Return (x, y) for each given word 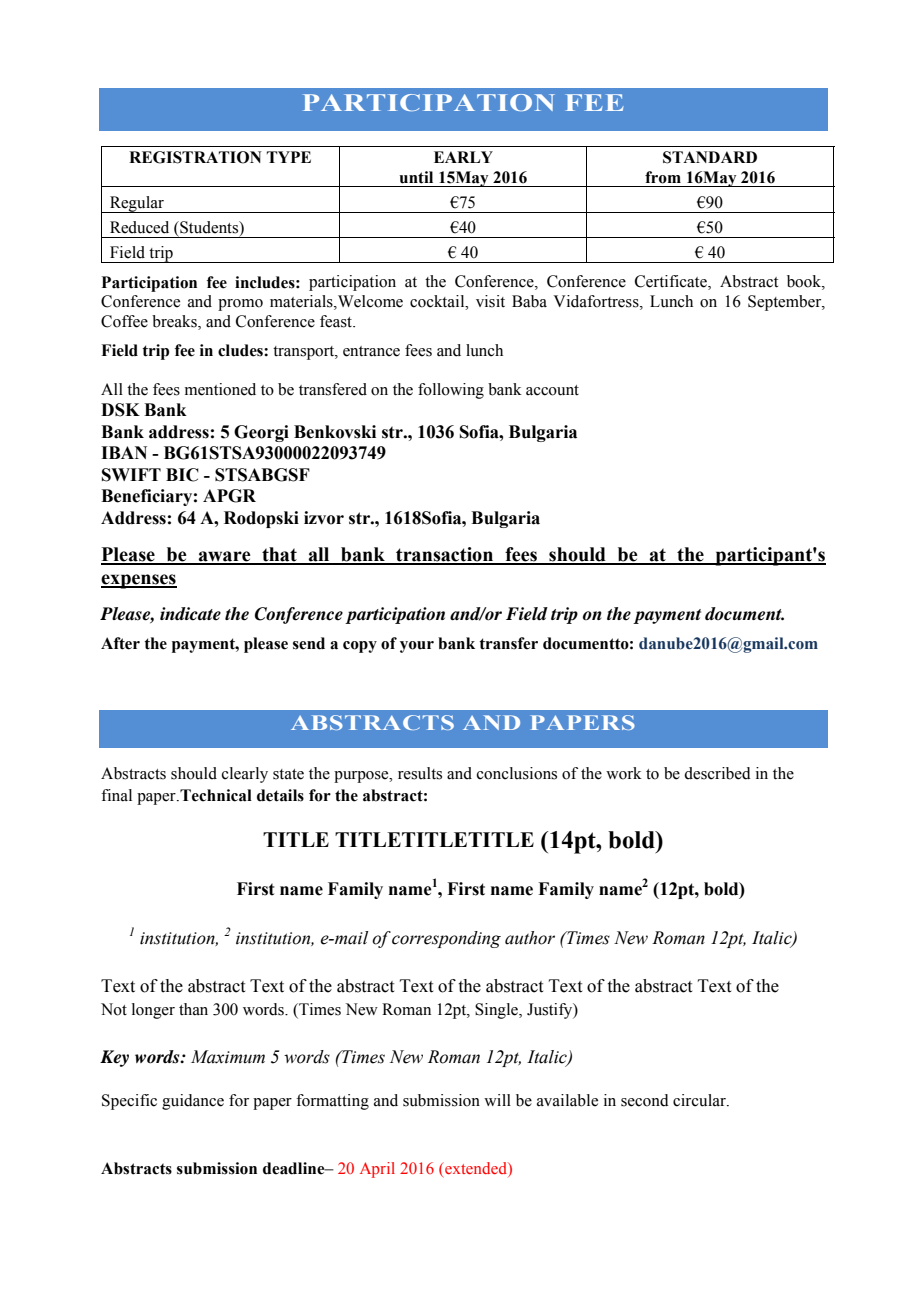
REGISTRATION (195, 157)
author (530, 938)
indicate (190, 614)
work (624, 773)
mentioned (220, 389)
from (663, 177)
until (416, 177)
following (451, 391)
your (417, 647)
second (645, 1100)
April (377, 1170)
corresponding (446, 939)
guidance (193, 1102)
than (193, 1009)
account (552, 390)
